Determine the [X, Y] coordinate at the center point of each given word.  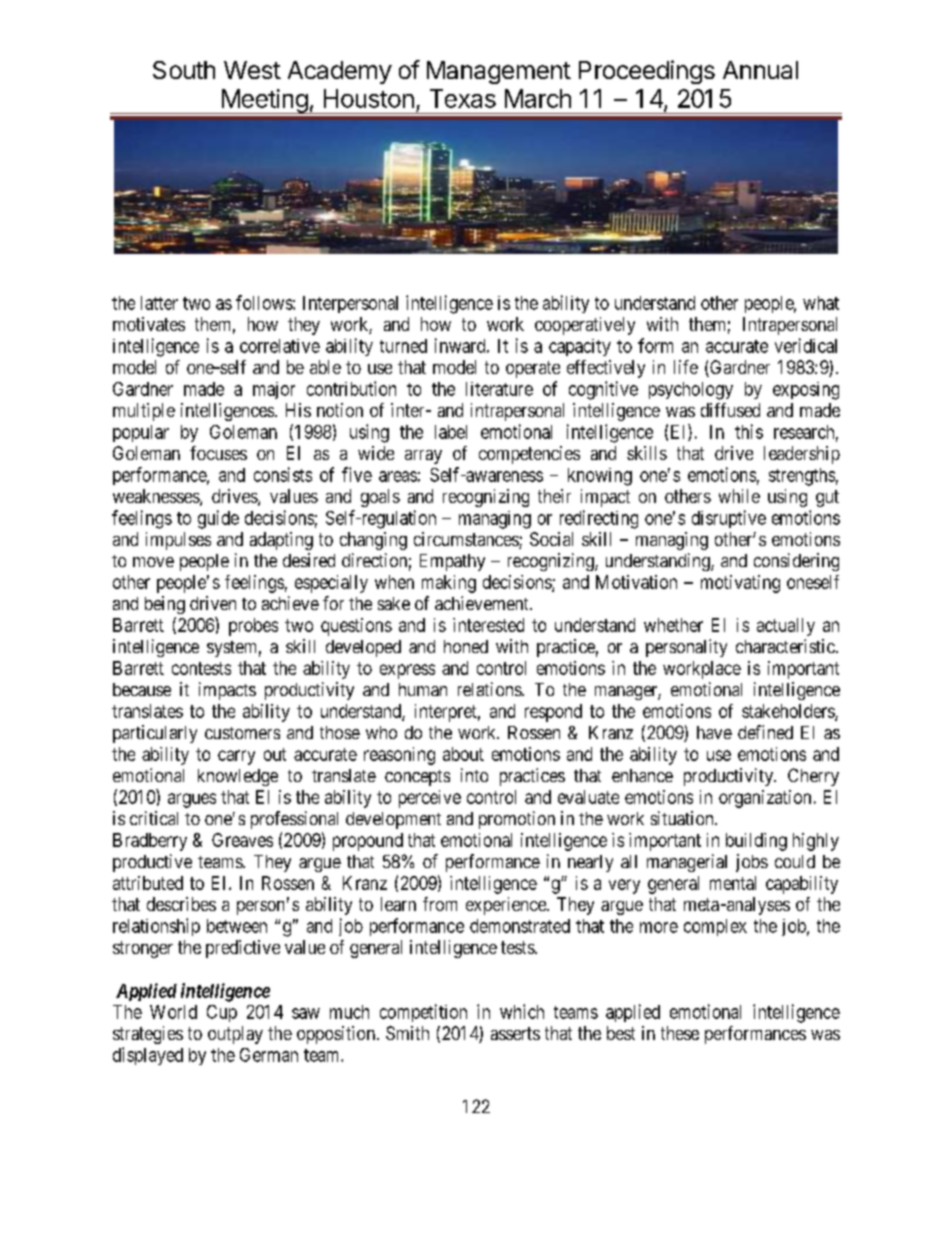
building [756, 842]
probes [253, 627]
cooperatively [585, 326]
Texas [463, 98]
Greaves [242, 840]
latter [159, 303]
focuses [218, 453]
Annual [760, 70]
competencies [529, 455]
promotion [517, 820]
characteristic [785, 646]
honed [466, 646]
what [821, 303]
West [252, 70]
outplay [235, 1035]
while [739, 496]
